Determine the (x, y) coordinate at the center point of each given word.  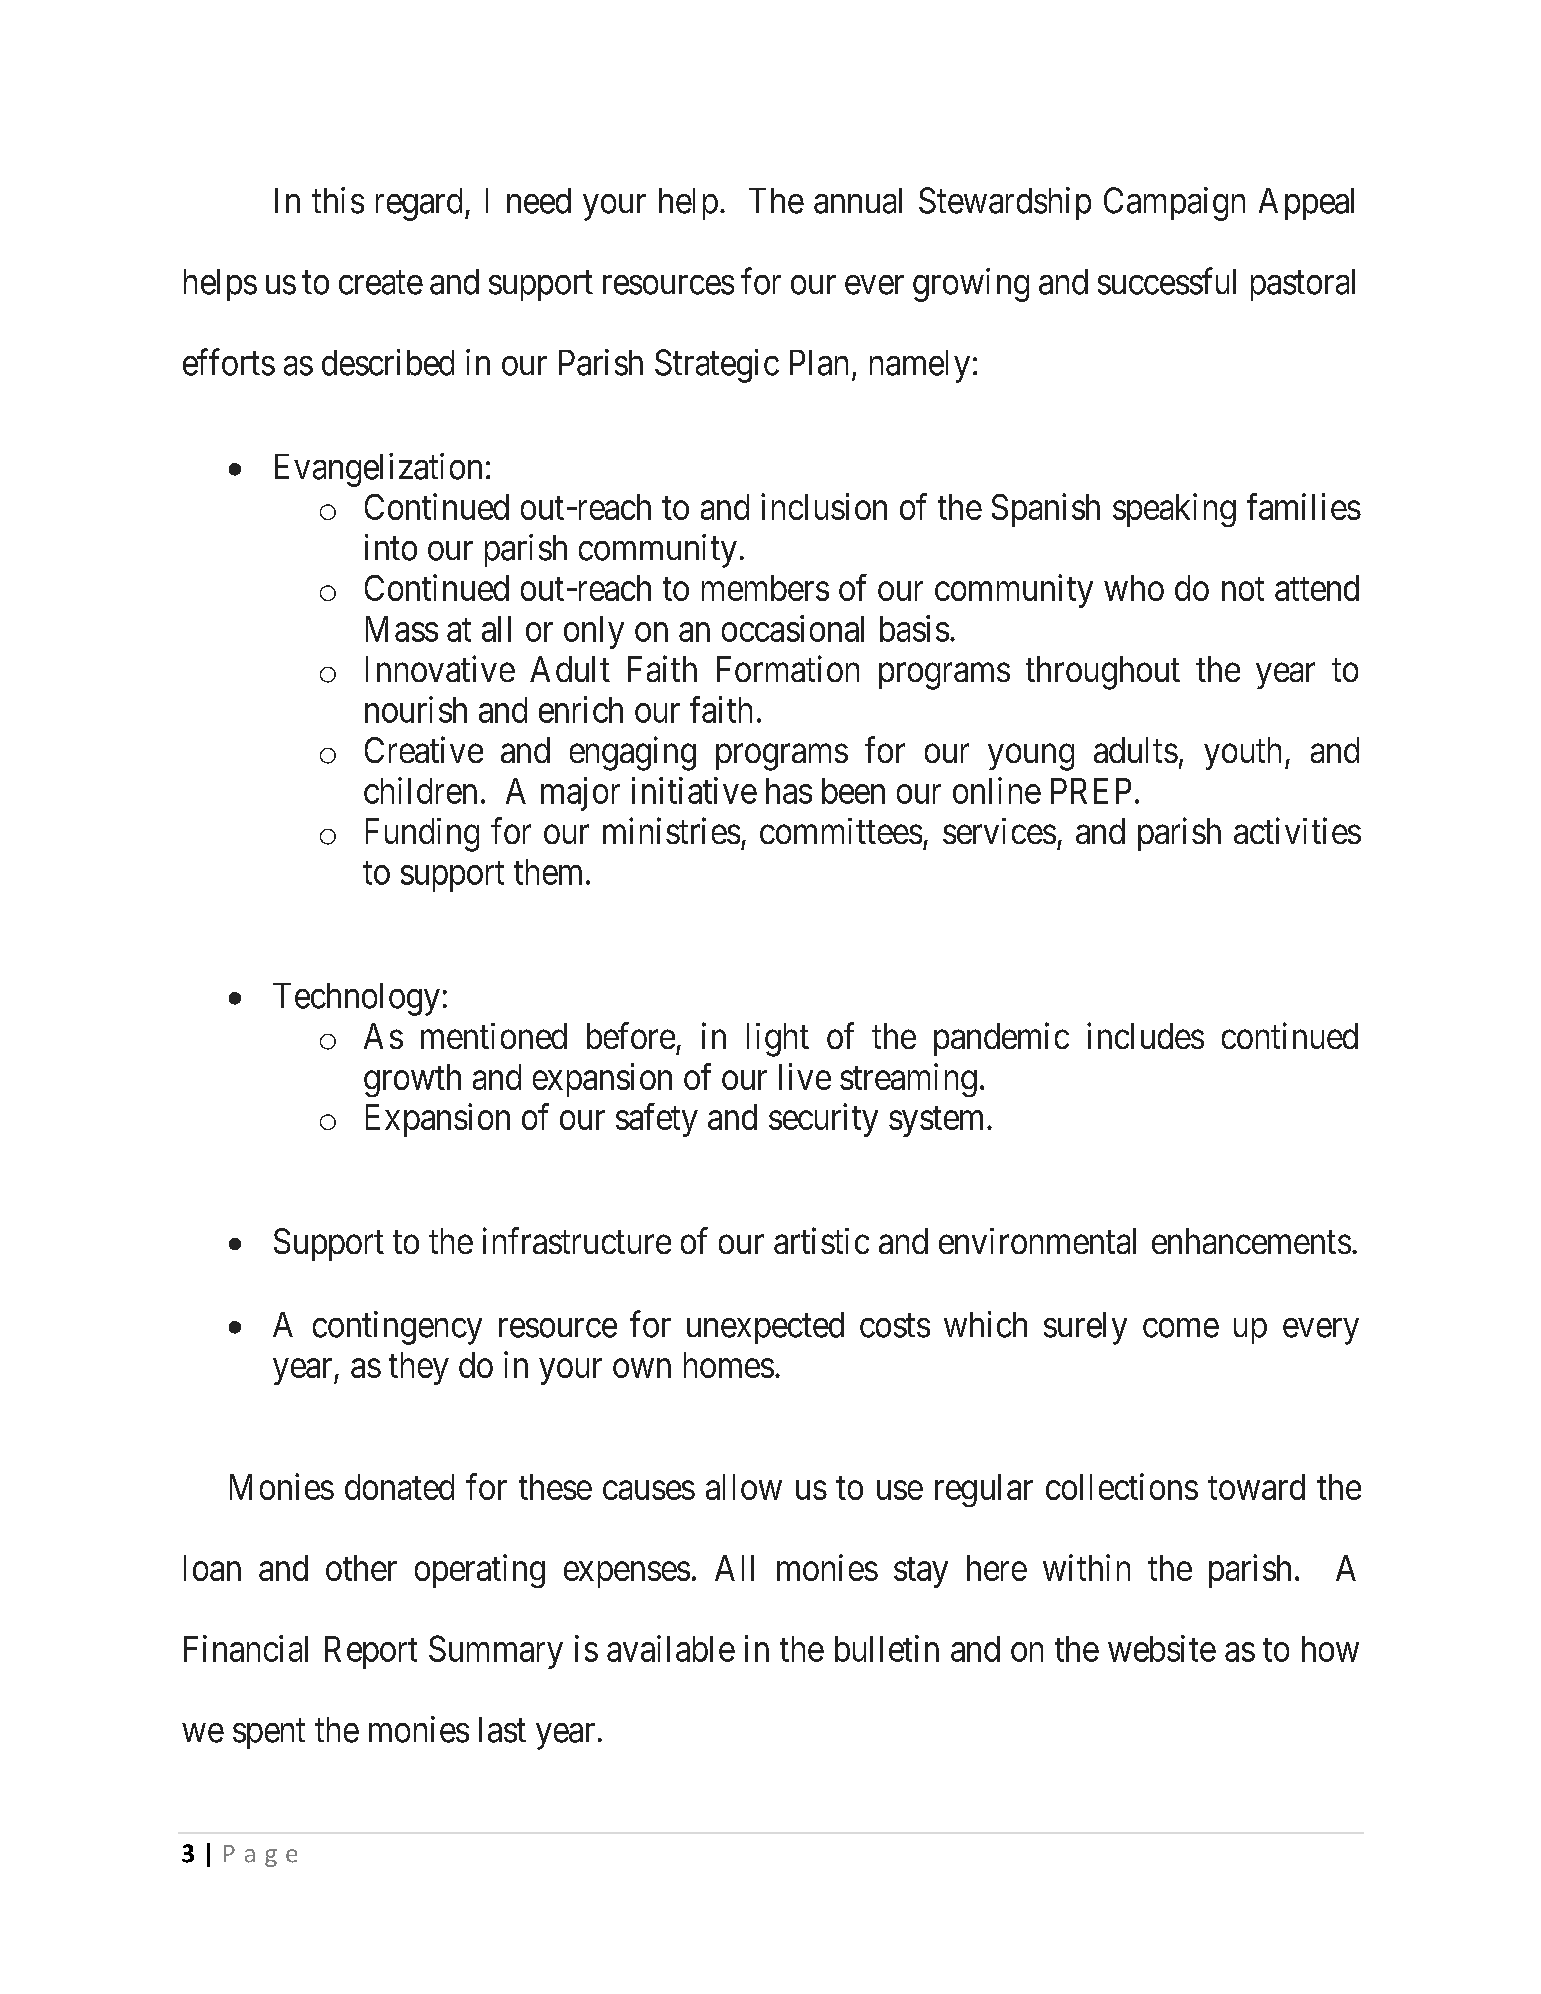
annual (858, 201)
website (1162, 1648)
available (671, 1648)
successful (1167, 281)
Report (371, 1652)
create (381, 283)
